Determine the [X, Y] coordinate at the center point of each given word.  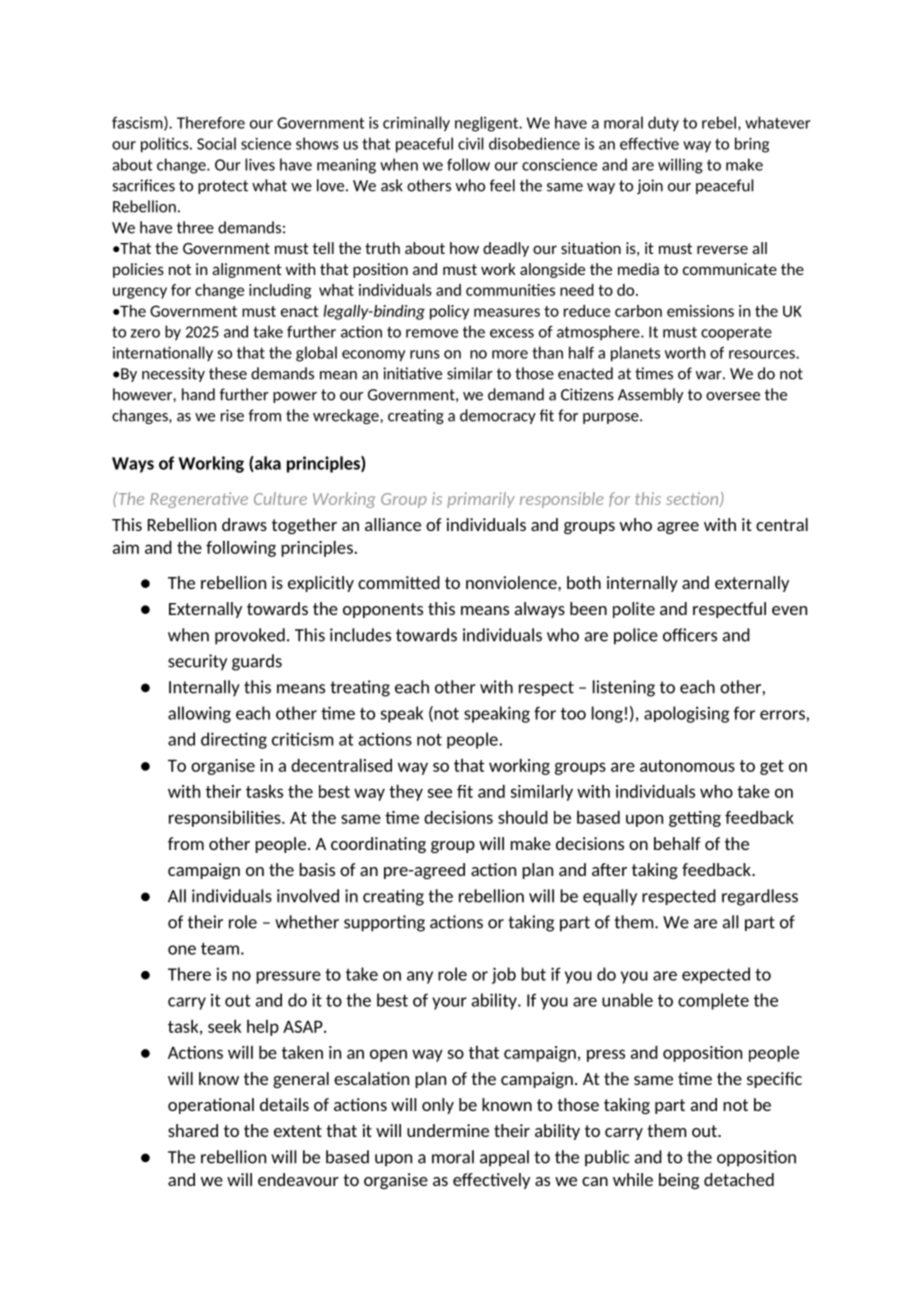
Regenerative [199, 500]
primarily [481, 500]
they [406, 793]
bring [752, 145]
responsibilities [226, 819]
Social [216, 143]
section [693, 499]
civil [470, 143]
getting [695, 819]
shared [193, 1130]
